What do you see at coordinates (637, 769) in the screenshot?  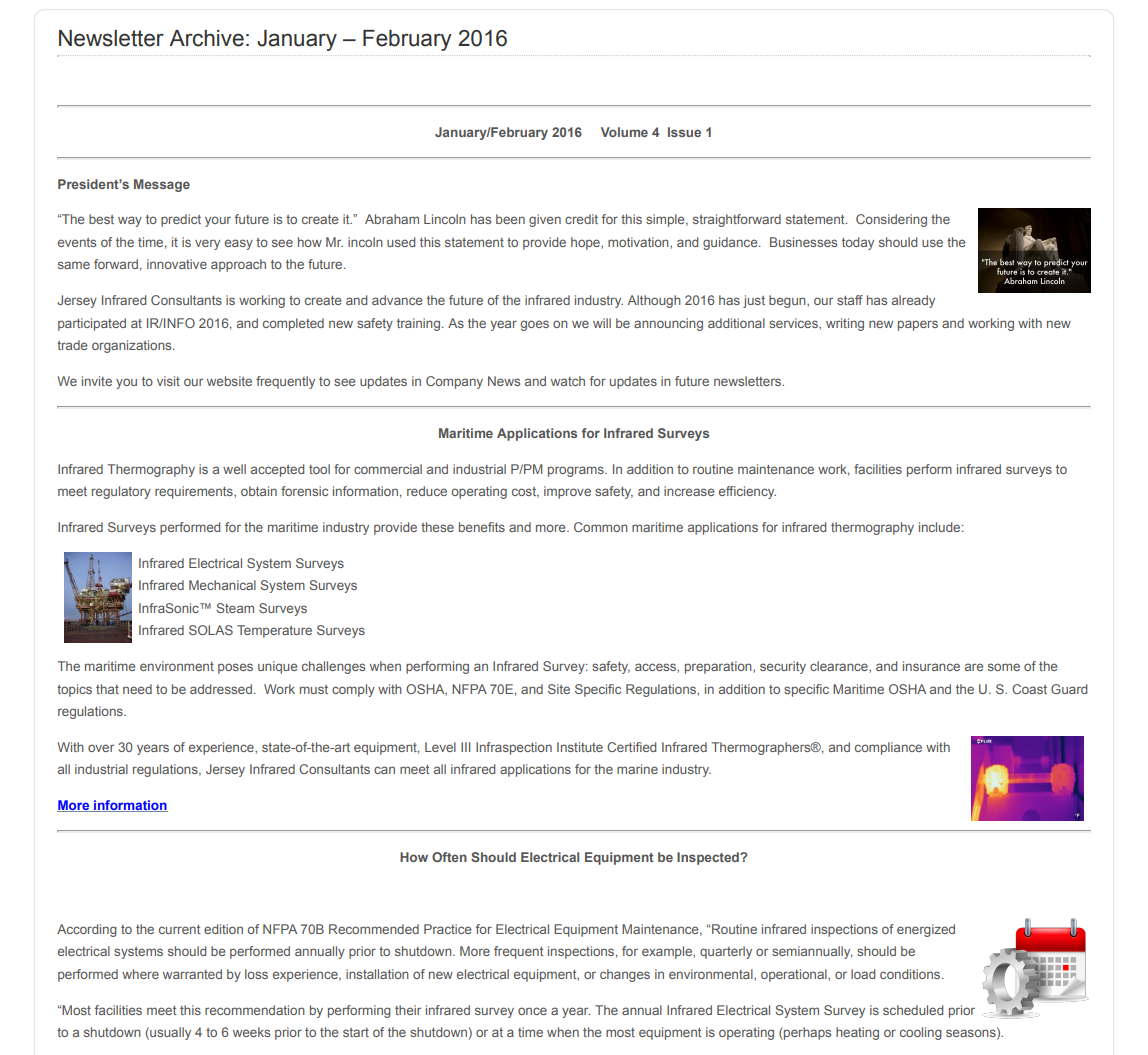 I see `marine` at bounding box center [637, 769].
